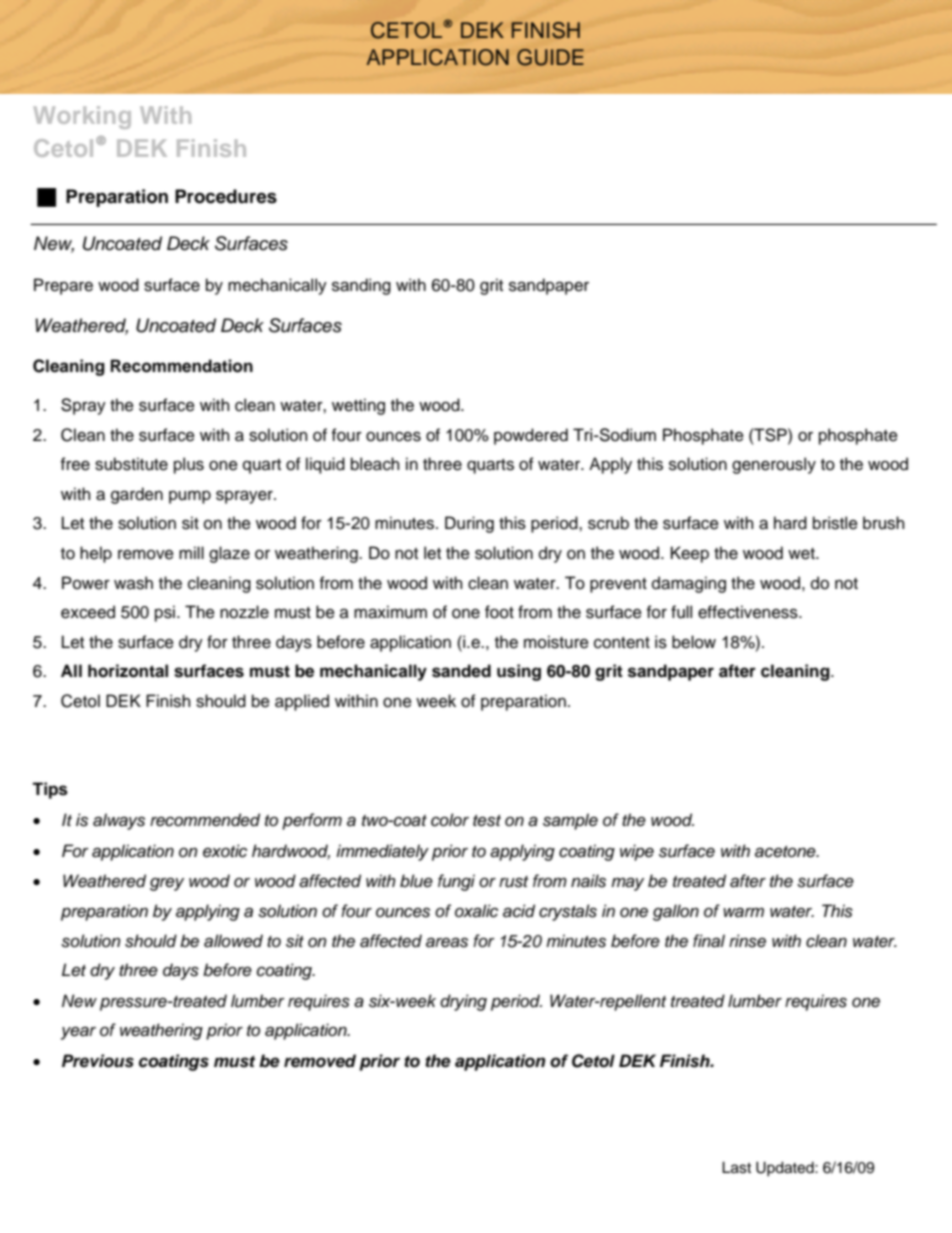  What do you see at coordinates (531, 436) in the image?
I see `powdered` at bounding box center [531, 436].
